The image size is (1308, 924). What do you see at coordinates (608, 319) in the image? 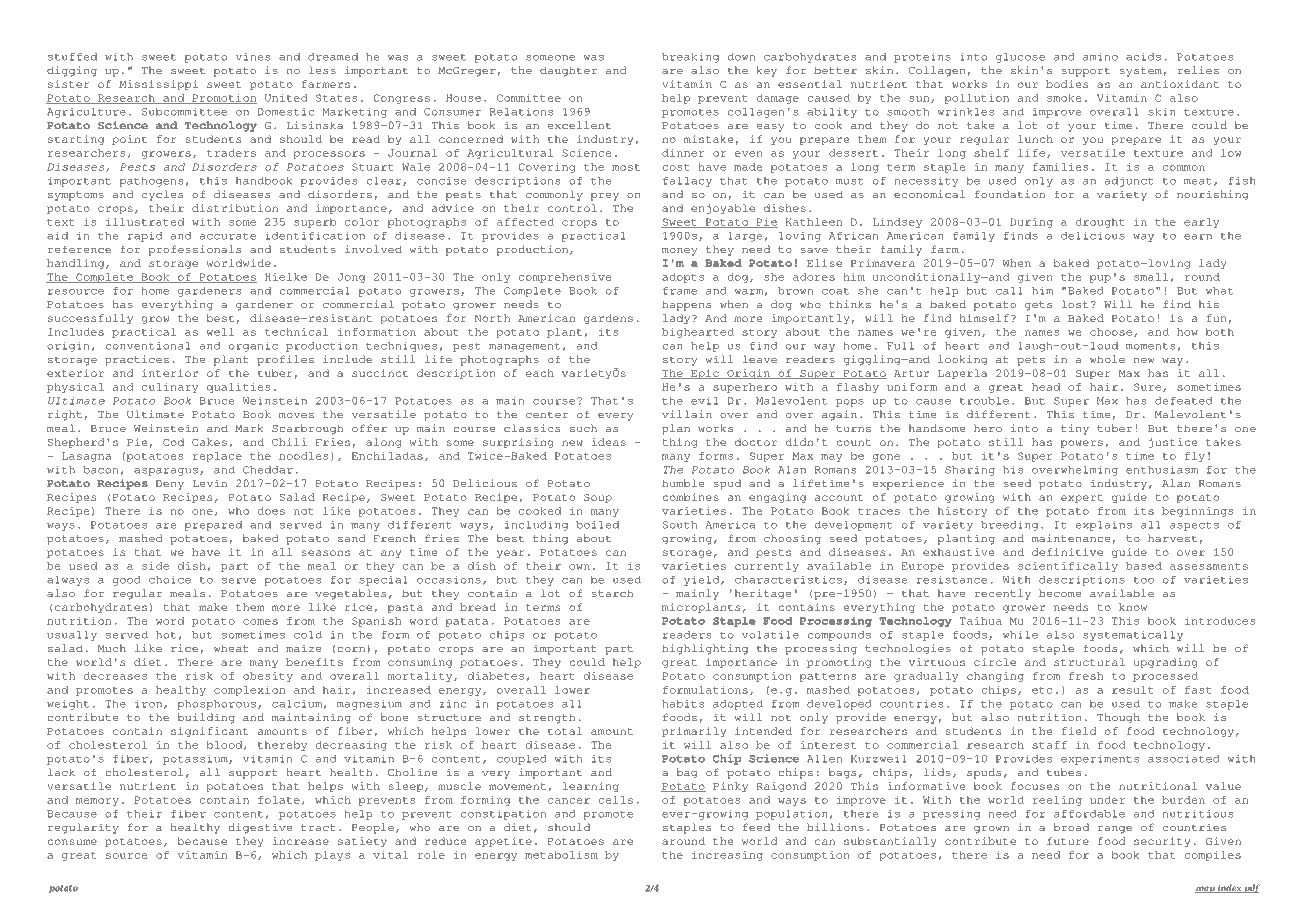
I see `gardens` at bounding box center [608, 319].
